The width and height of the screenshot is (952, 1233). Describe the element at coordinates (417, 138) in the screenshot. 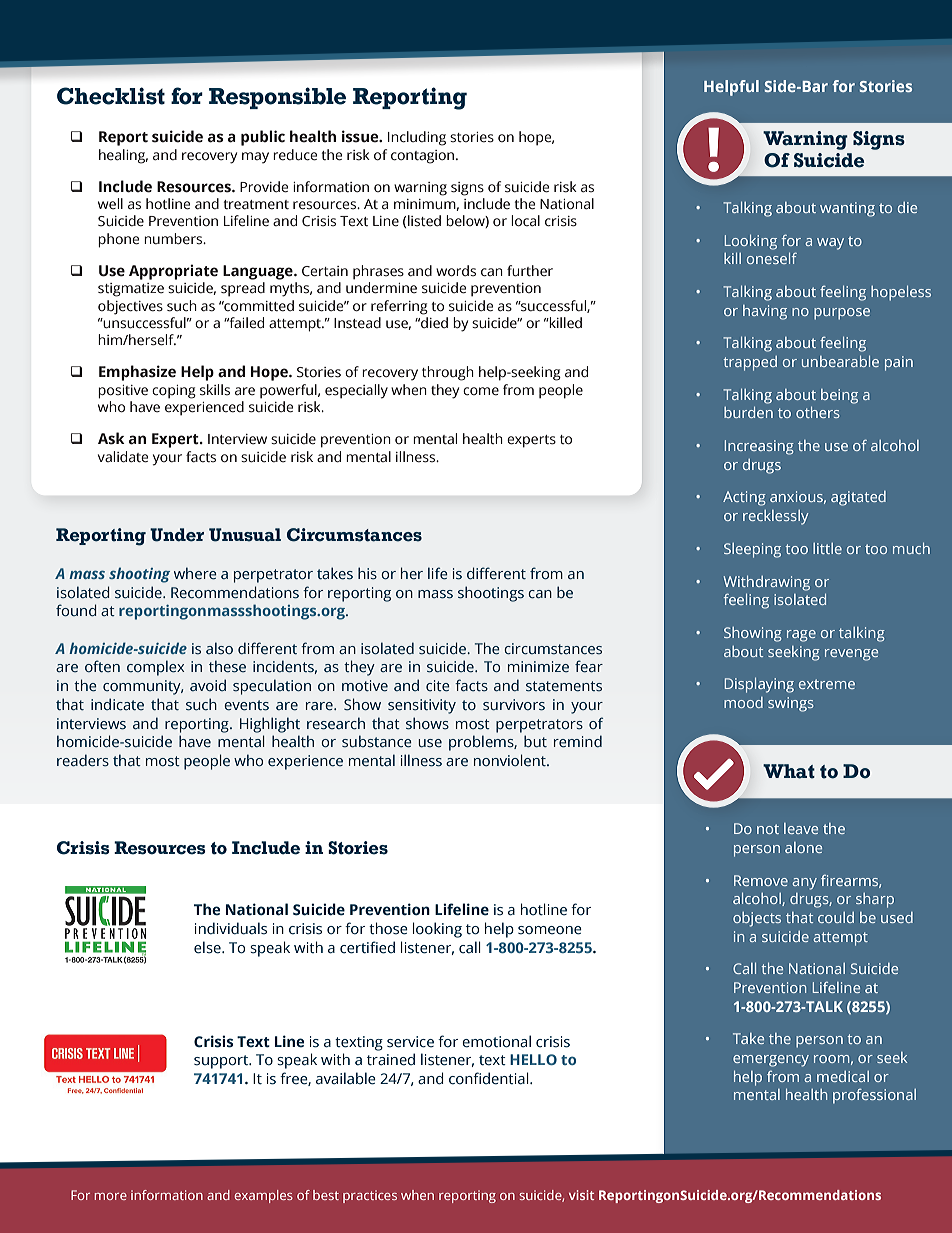

I see `Including` at that location.
